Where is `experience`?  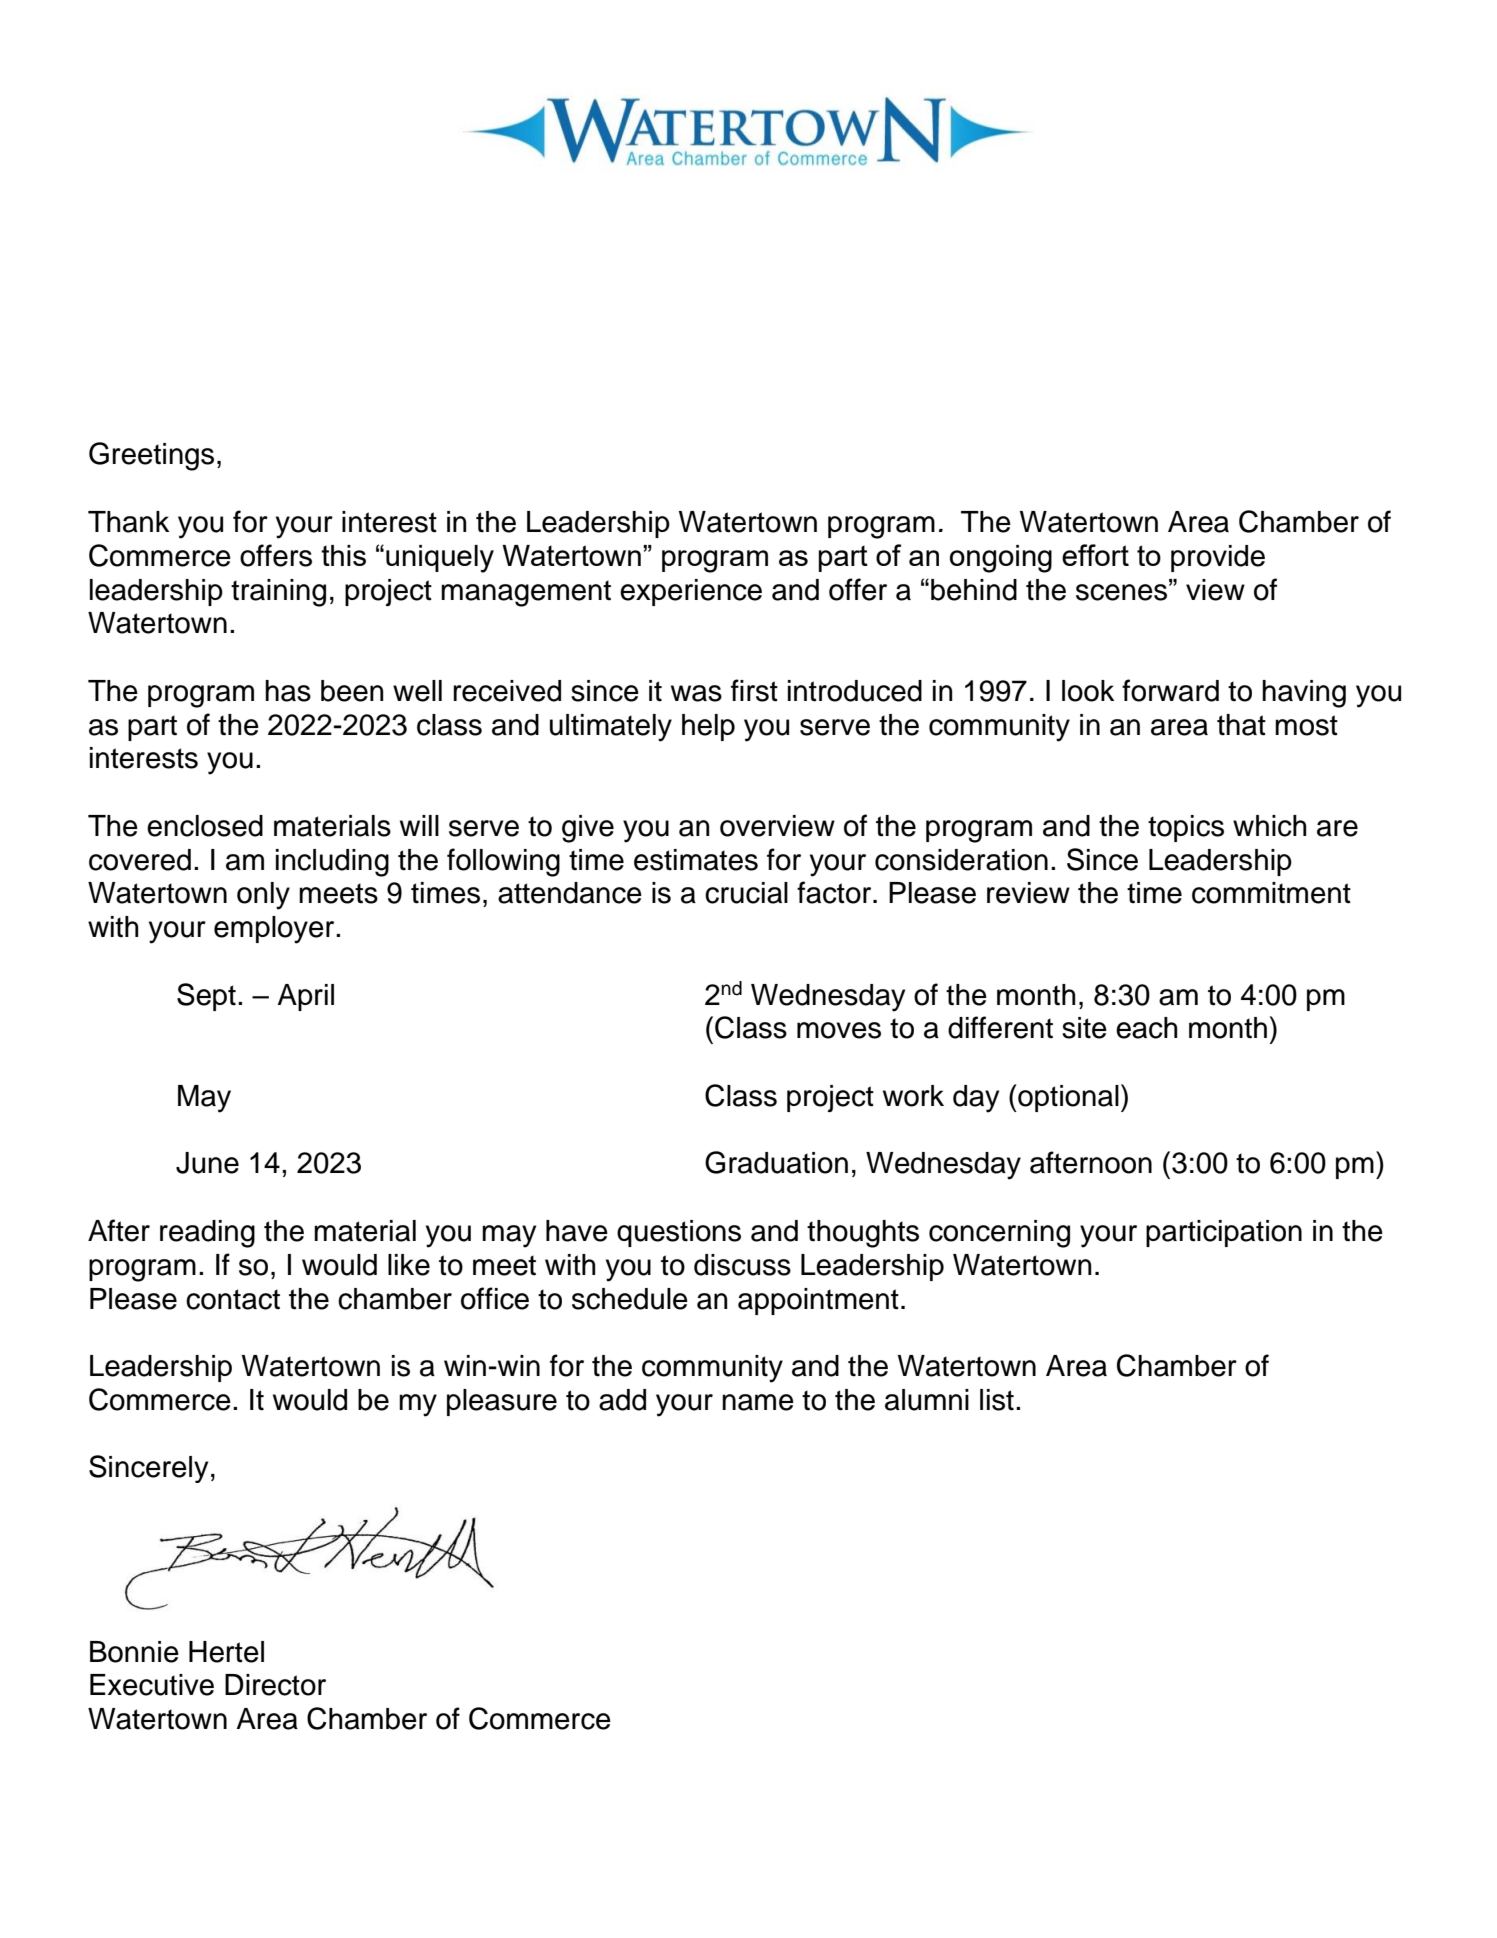 experience is located at coordinates (691, 592).
